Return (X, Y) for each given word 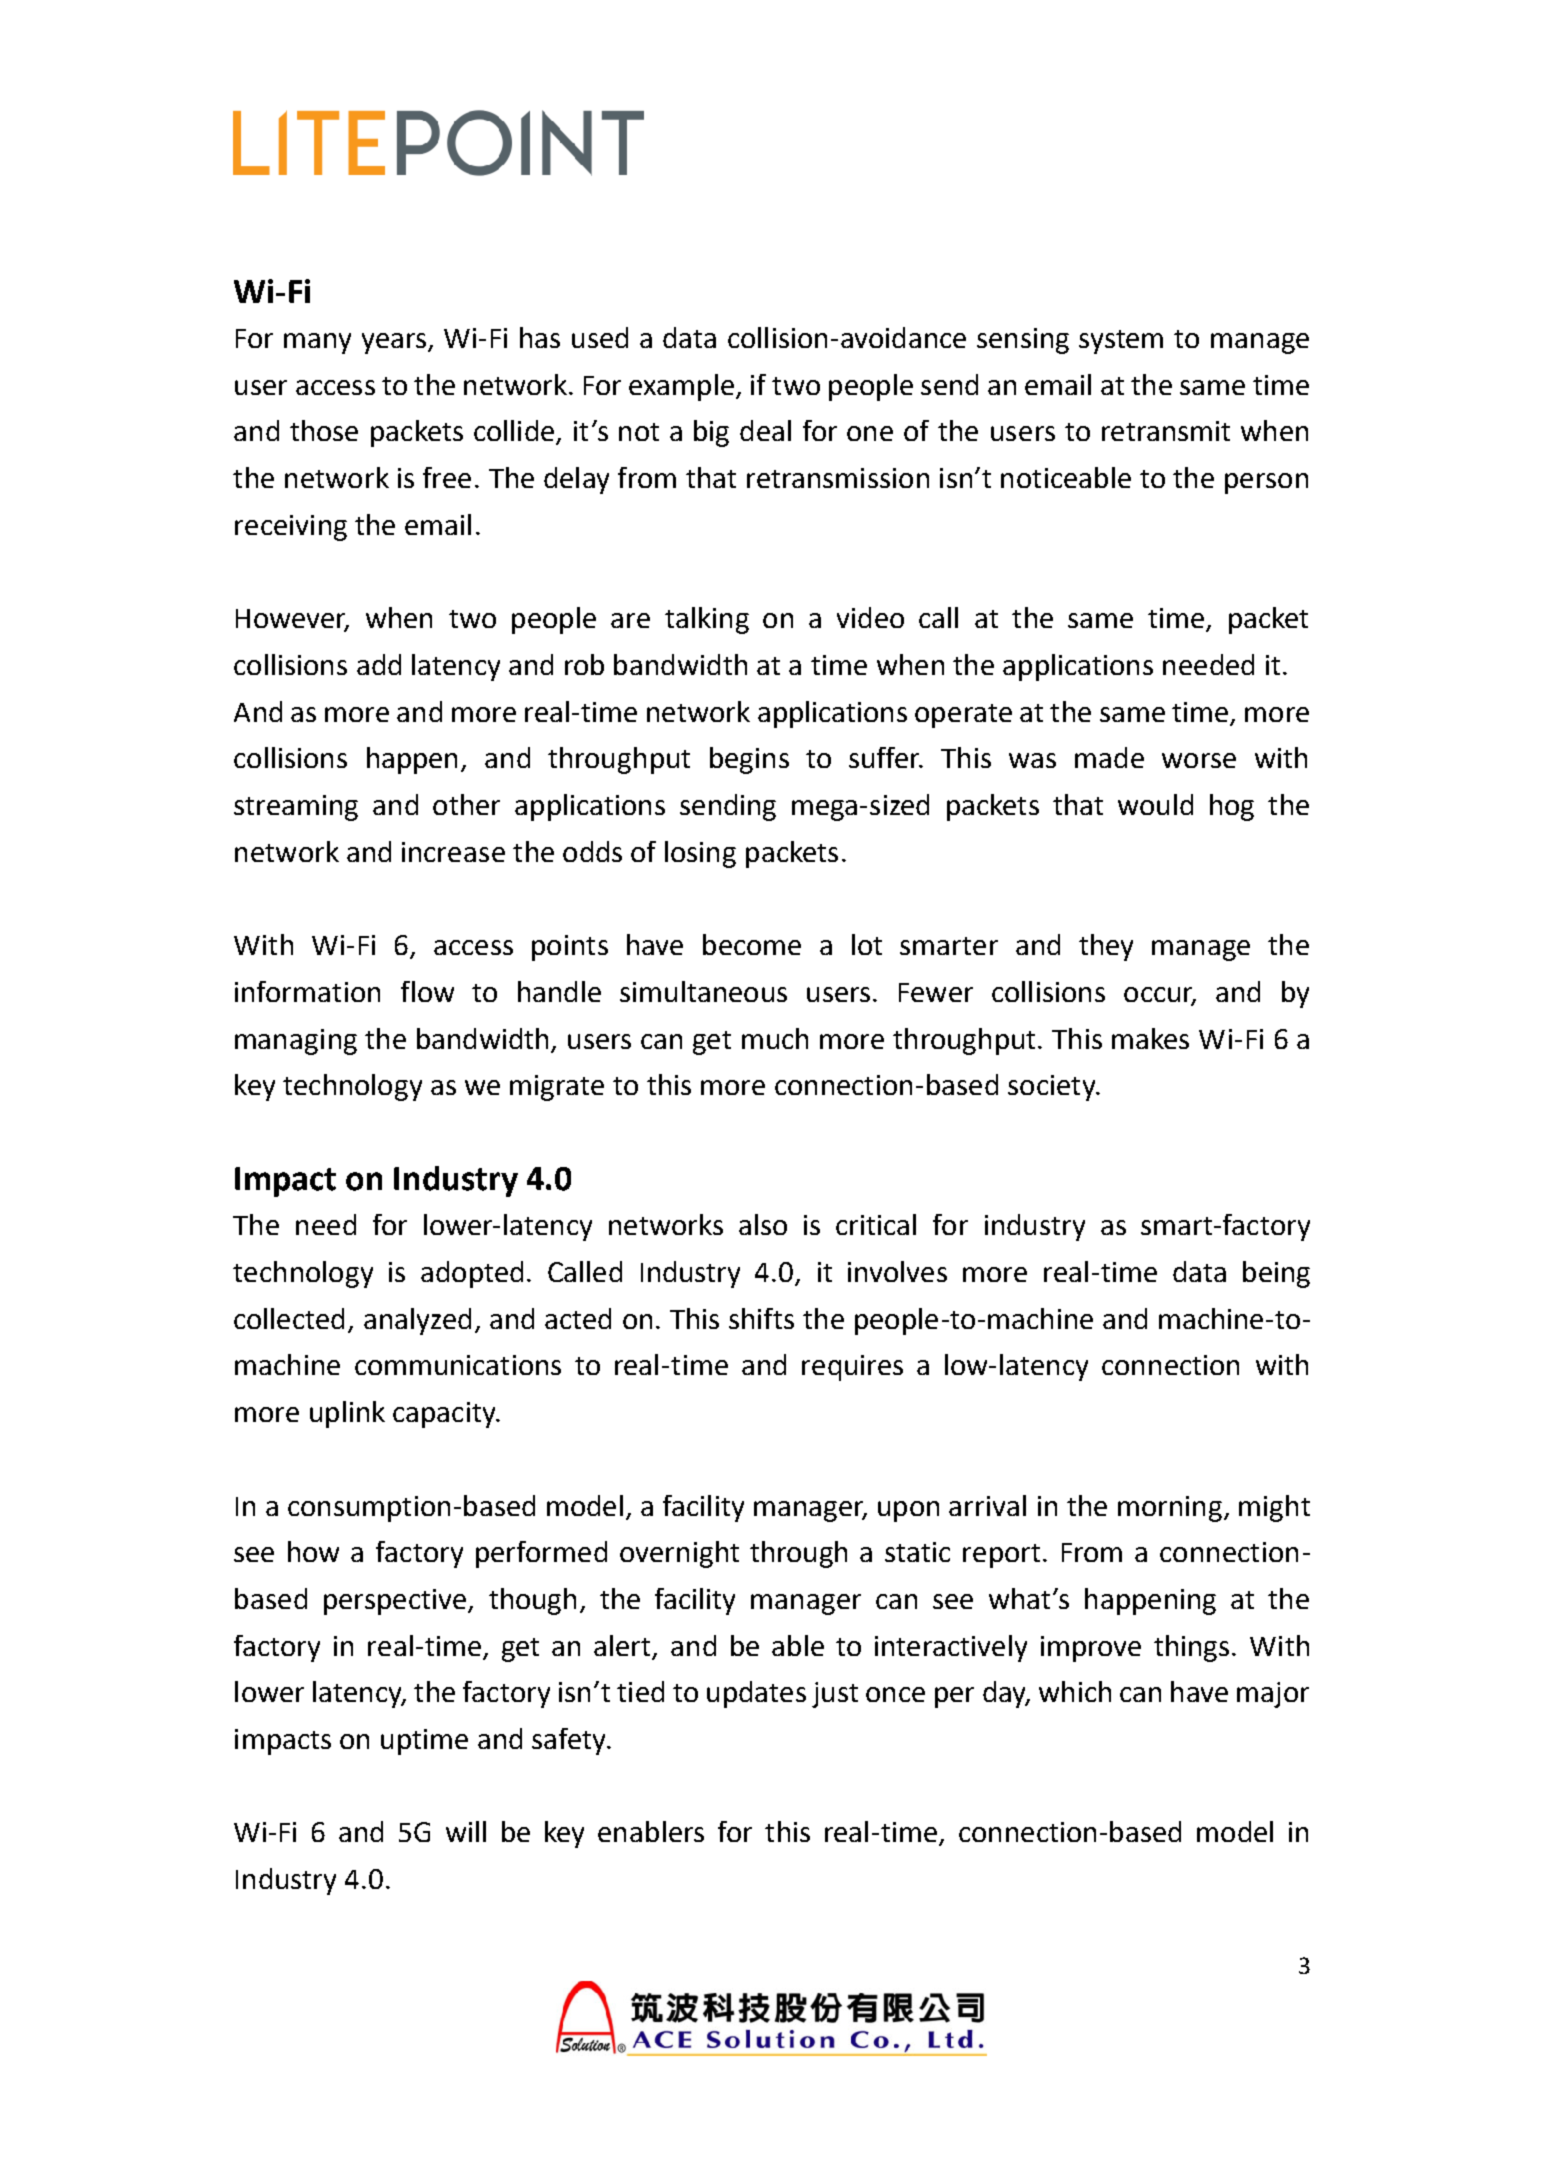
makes (1150, 1038)
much (775, 1038)
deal (765, 430)
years (395, 343)
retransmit (1166, 431)
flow (427, 991)
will (466, 1831)
